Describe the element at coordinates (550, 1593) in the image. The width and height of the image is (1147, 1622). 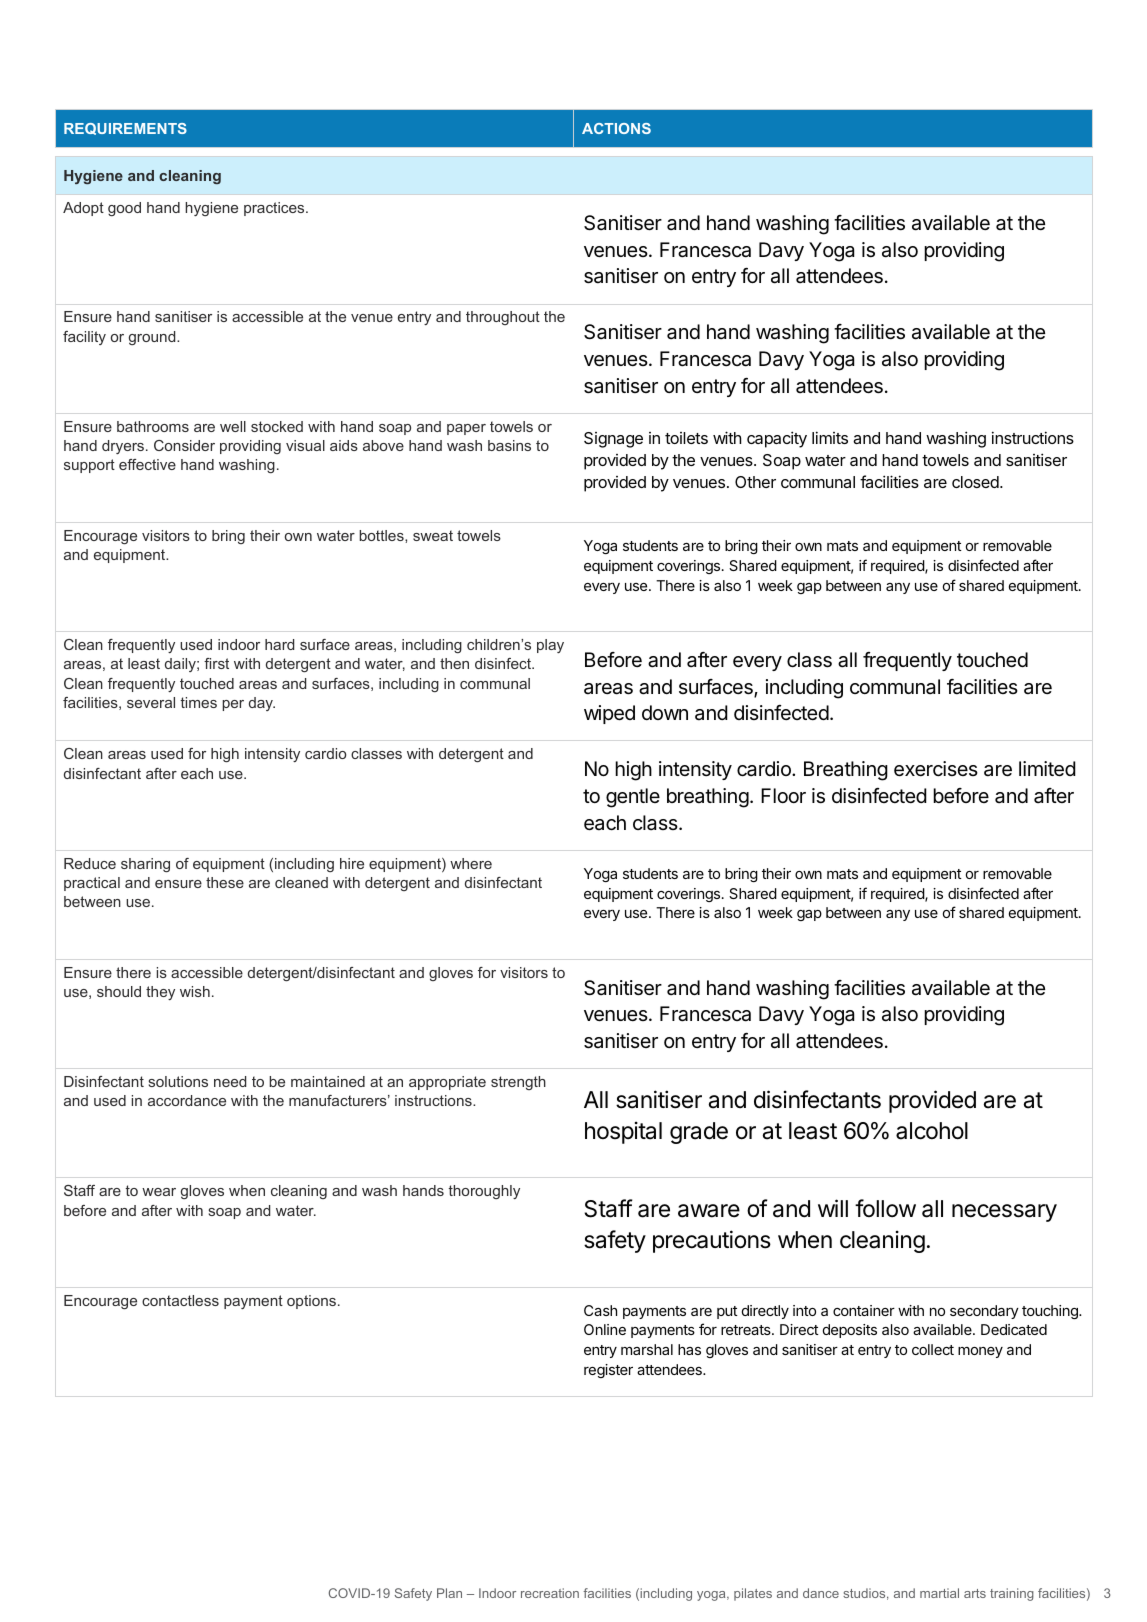
I see `recreation` at that location.
